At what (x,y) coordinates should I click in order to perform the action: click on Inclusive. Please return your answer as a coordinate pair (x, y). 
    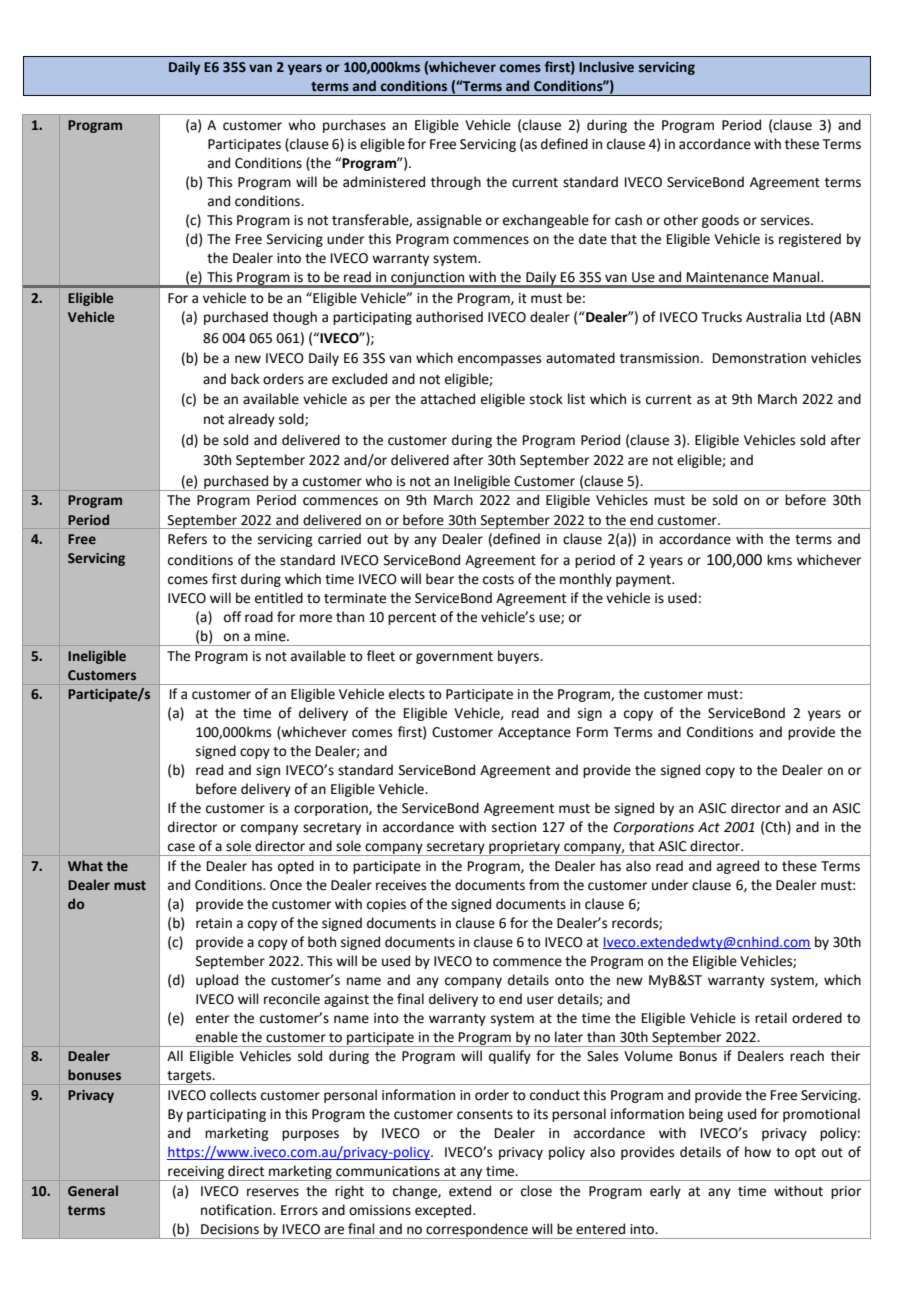
    Looking at the image, I should click on (606, 67).
